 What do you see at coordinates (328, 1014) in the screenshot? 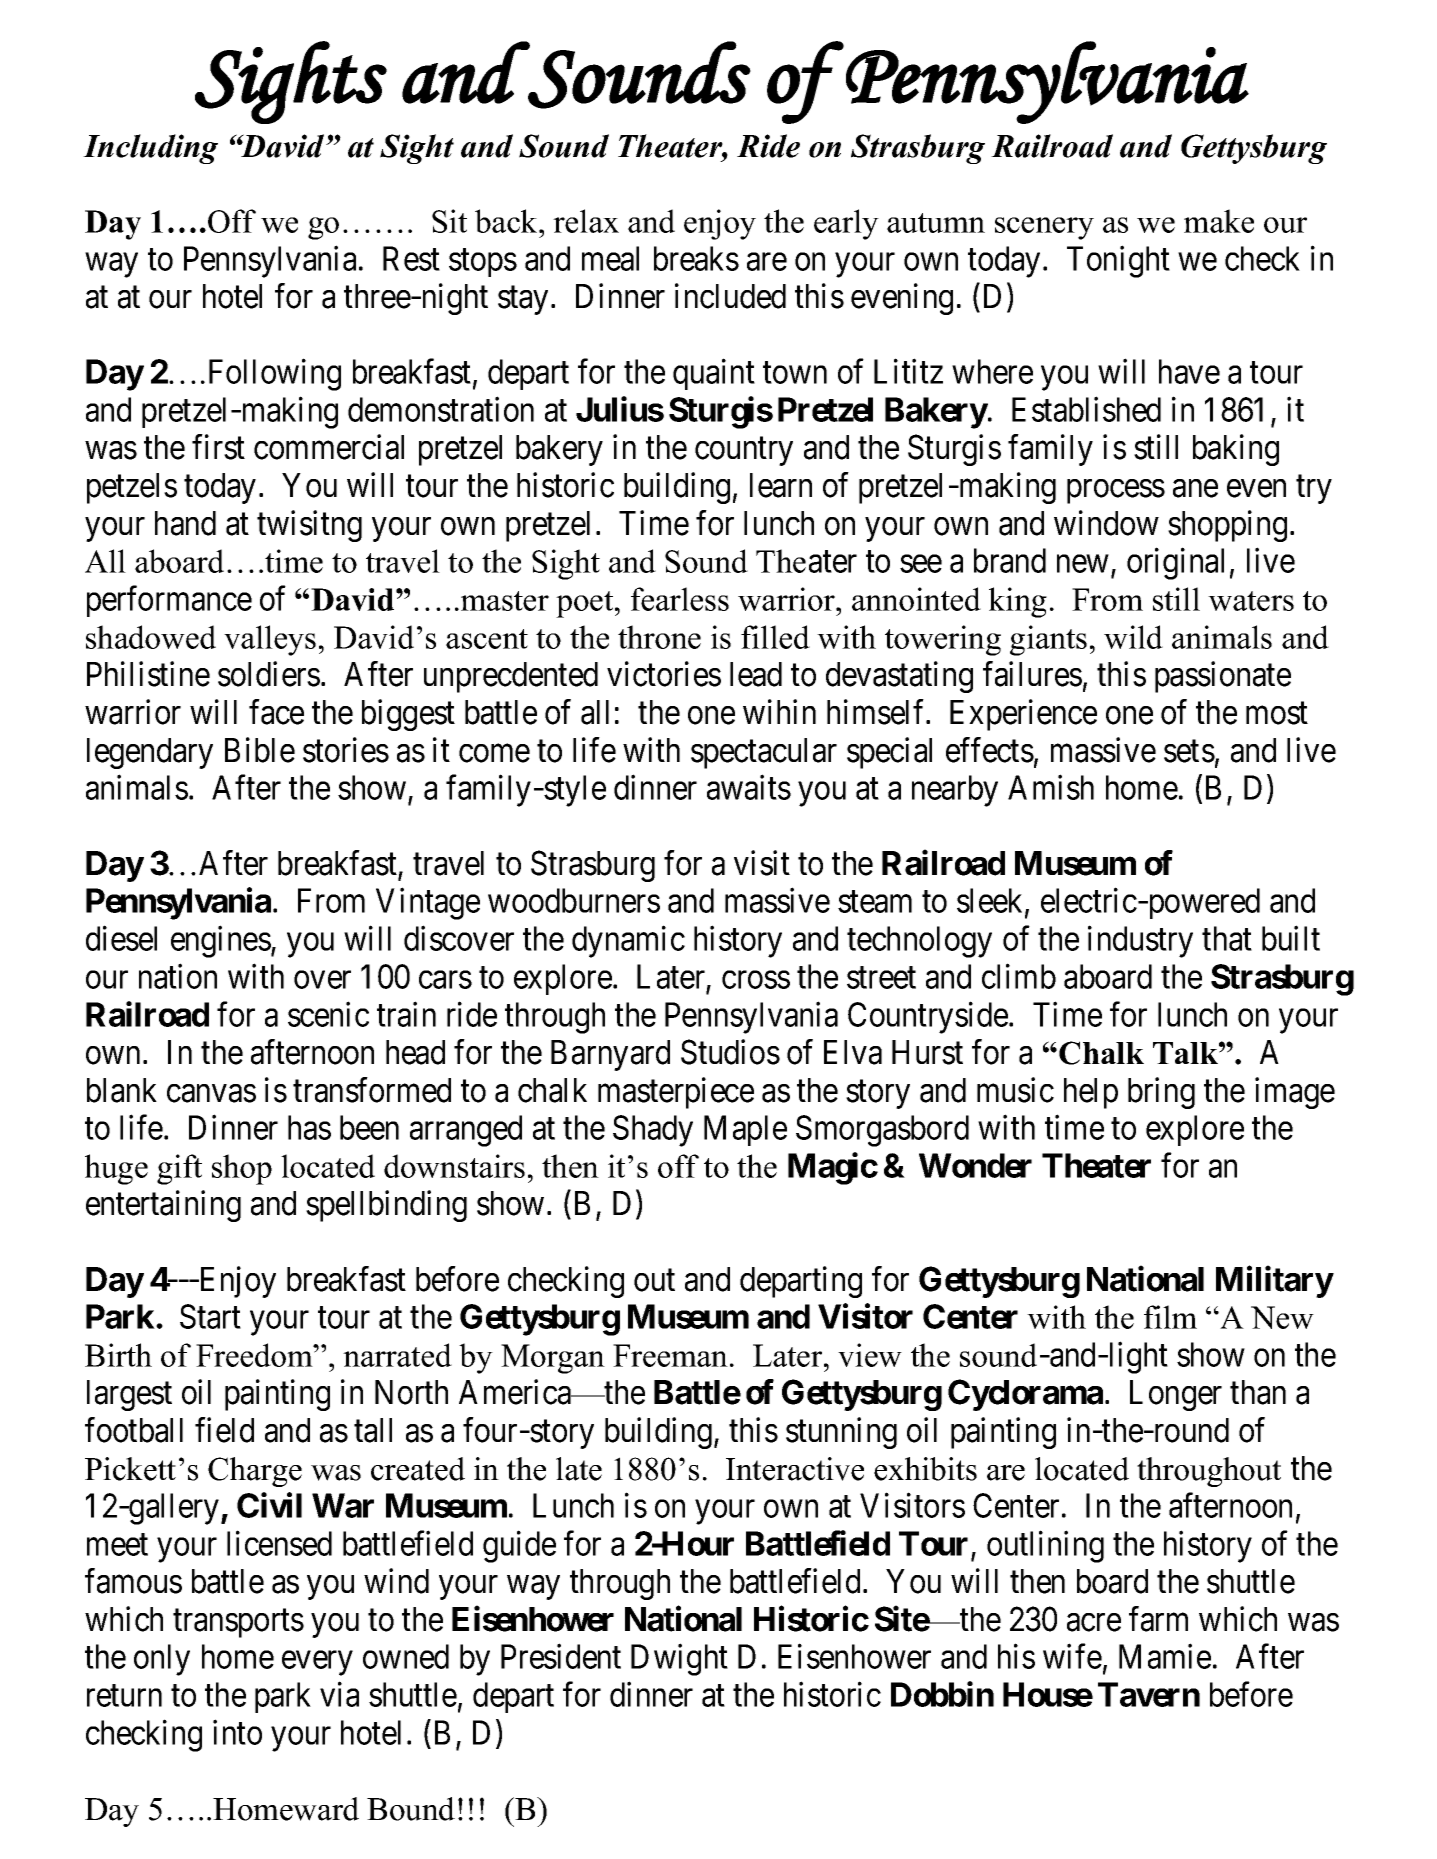
I see `scenic` at bounding box center [328, 1014].
